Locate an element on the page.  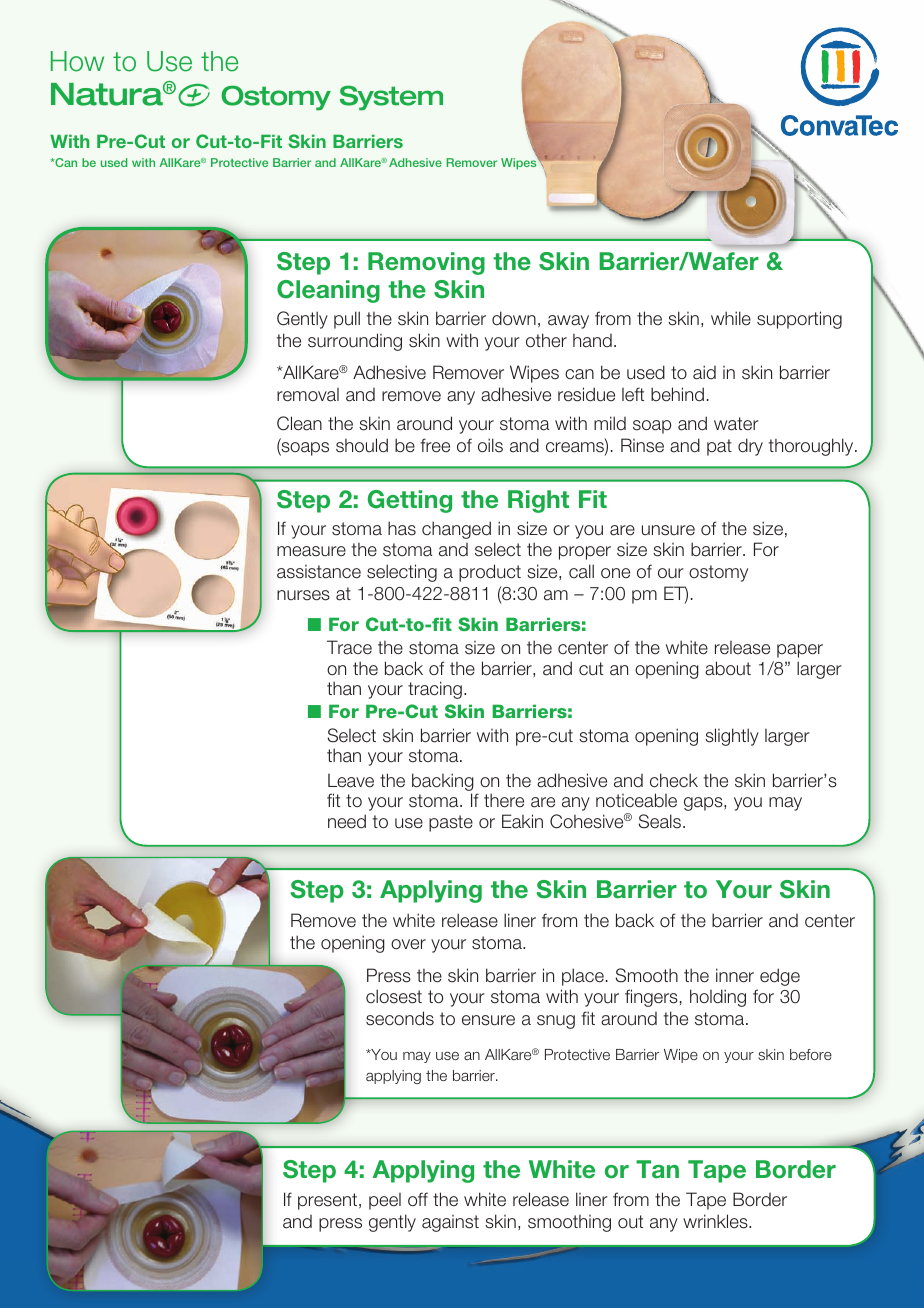
pat is located at coordinates (719, 447).
